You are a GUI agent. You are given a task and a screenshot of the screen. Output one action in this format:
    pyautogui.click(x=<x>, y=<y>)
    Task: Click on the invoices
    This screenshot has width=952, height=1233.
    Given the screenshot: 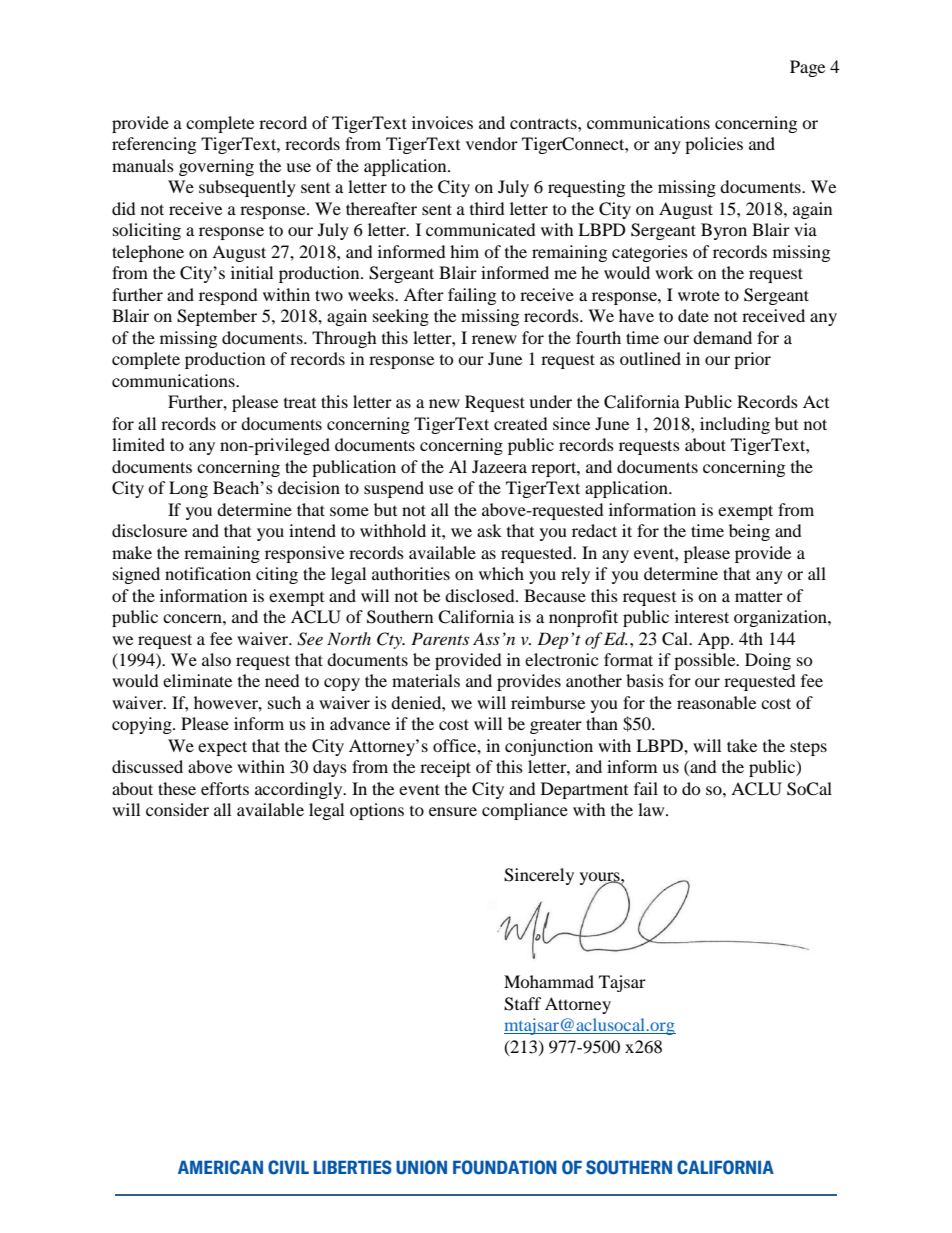 What is the action you would take?
    pyautogui.click(x=442, y=122)
